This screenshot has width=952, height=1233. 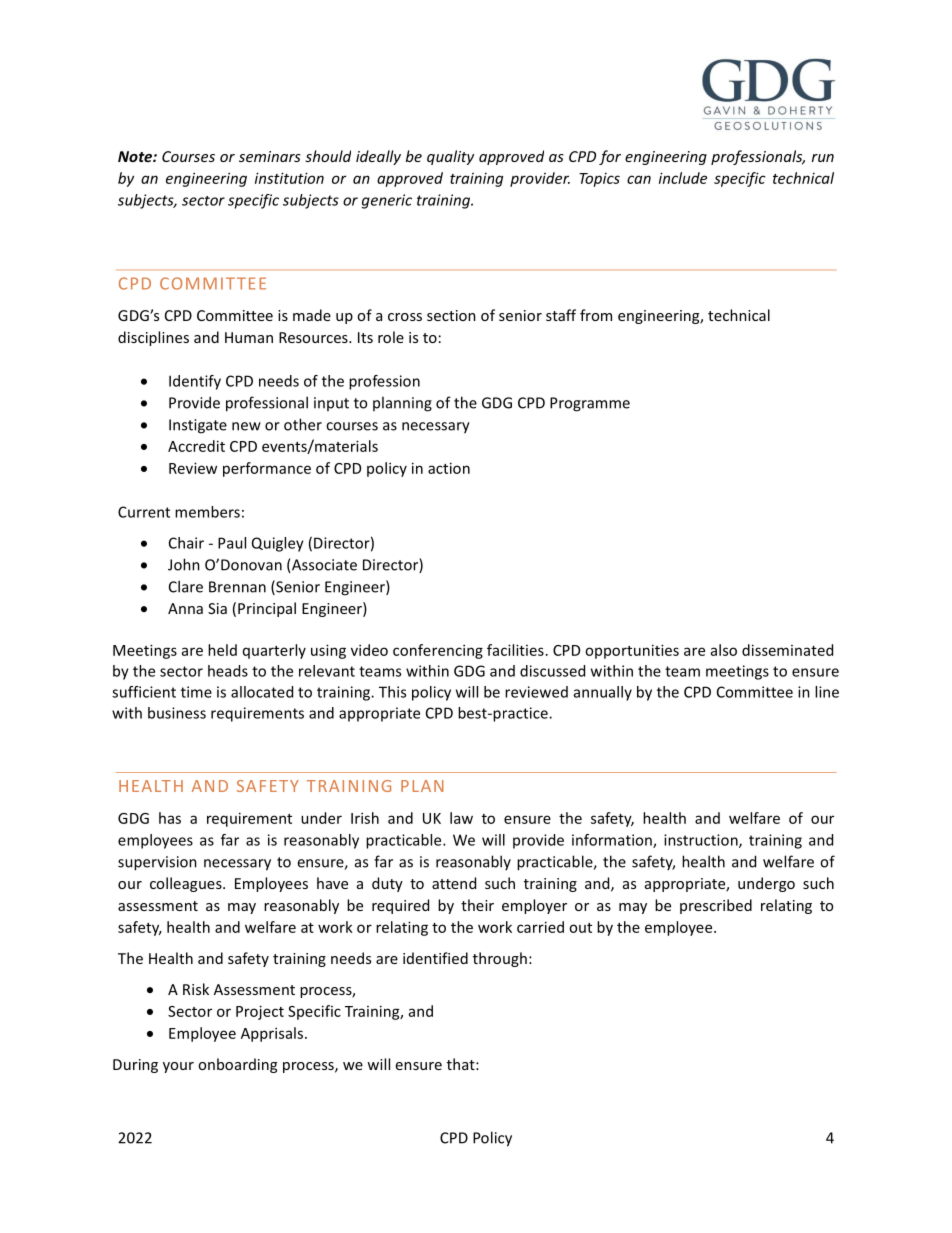 I want to click on Programme, so click(x=590, y=404).
